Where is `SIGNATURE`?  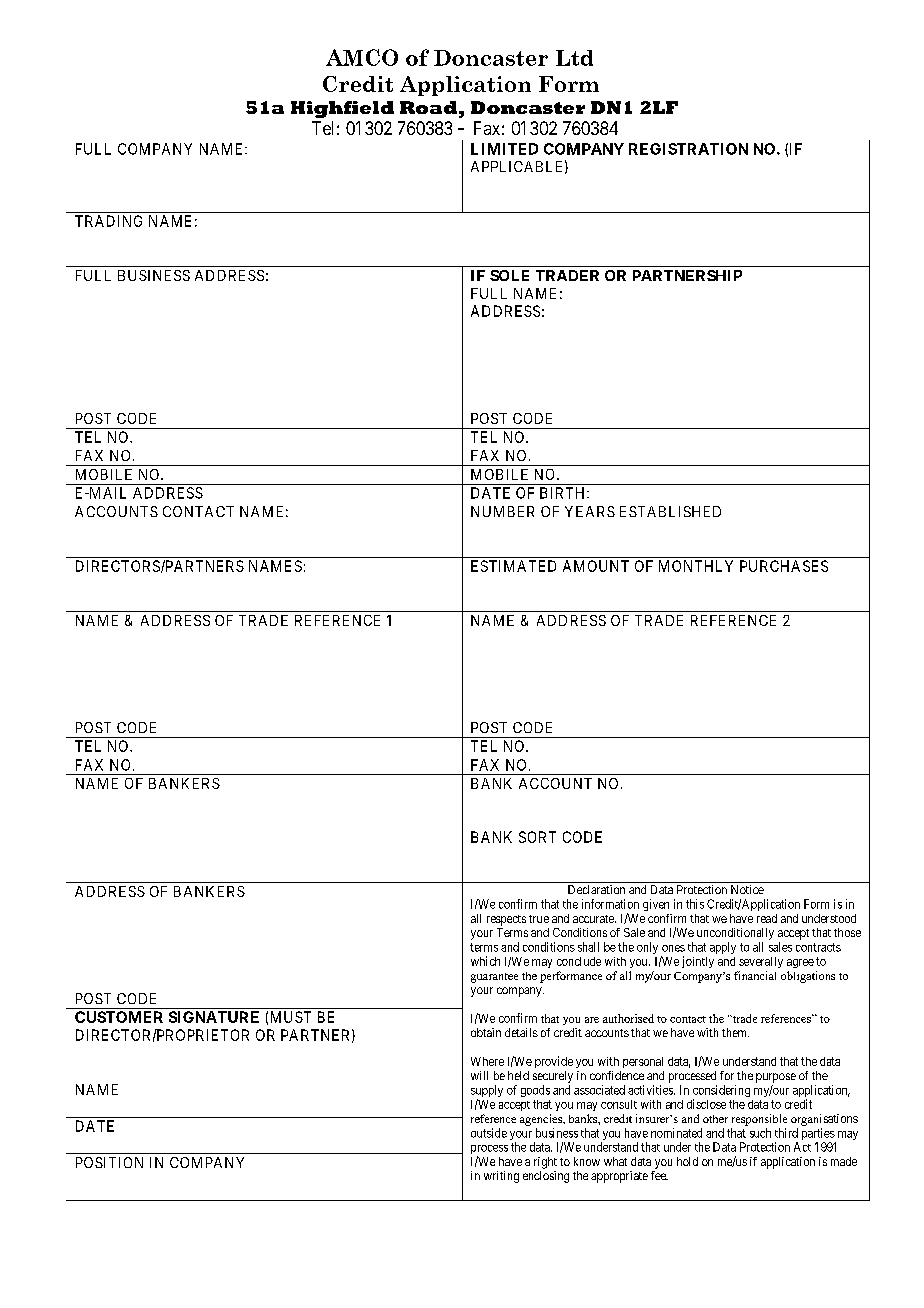
SIGNATURE is located at coordinates (214, 1017).
